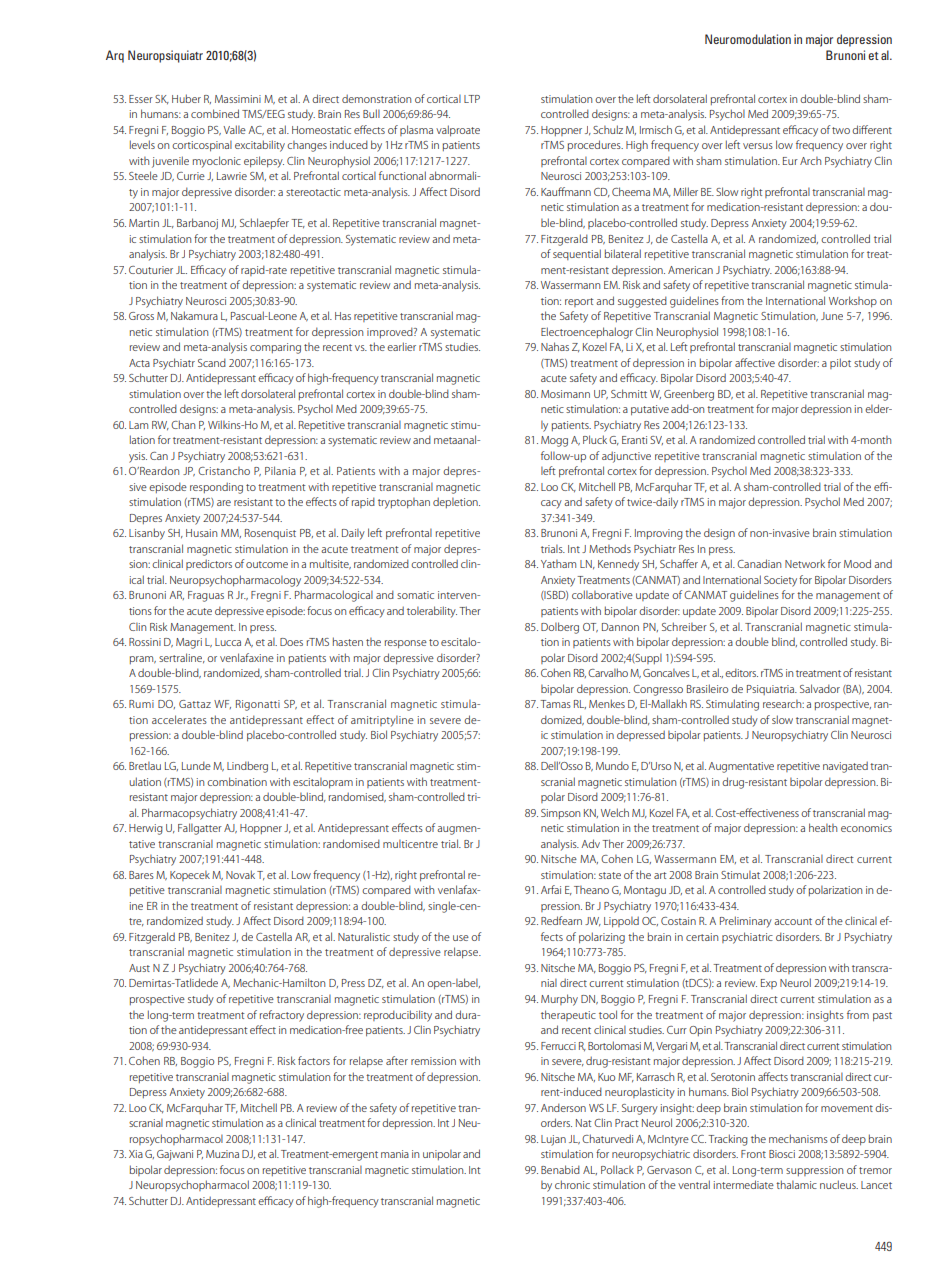 The height and width of the image is (1277, 952). Describe the element at coordinates (234, 129) in the image. I see `Valle` at that location.
